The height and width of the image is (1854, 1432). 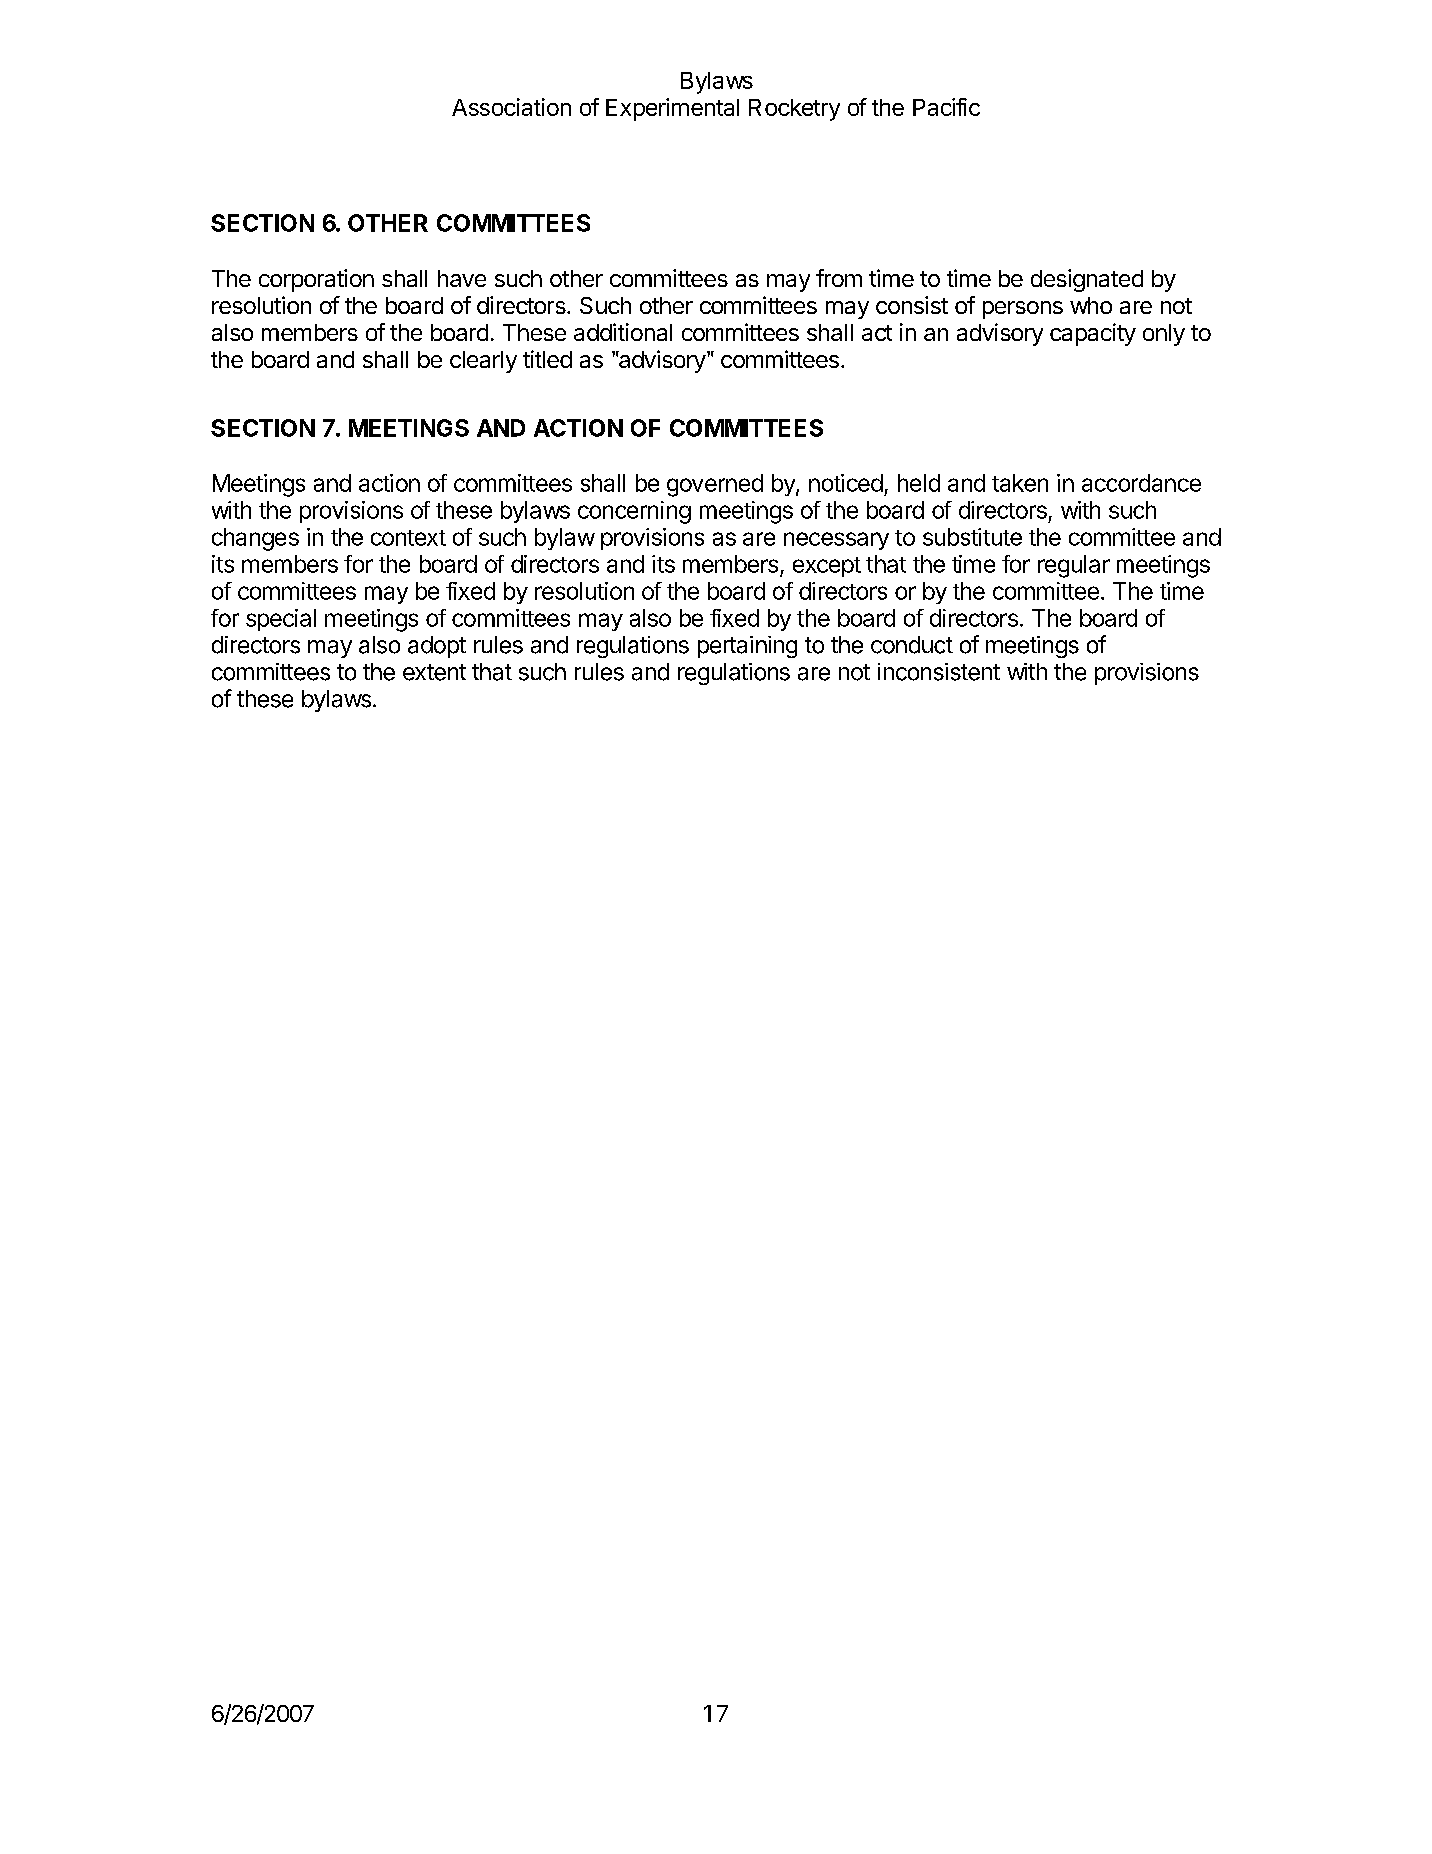 What do you see at coordinates (623, 332) in the image?
I see `additional` at bounding box center [623, 332].
